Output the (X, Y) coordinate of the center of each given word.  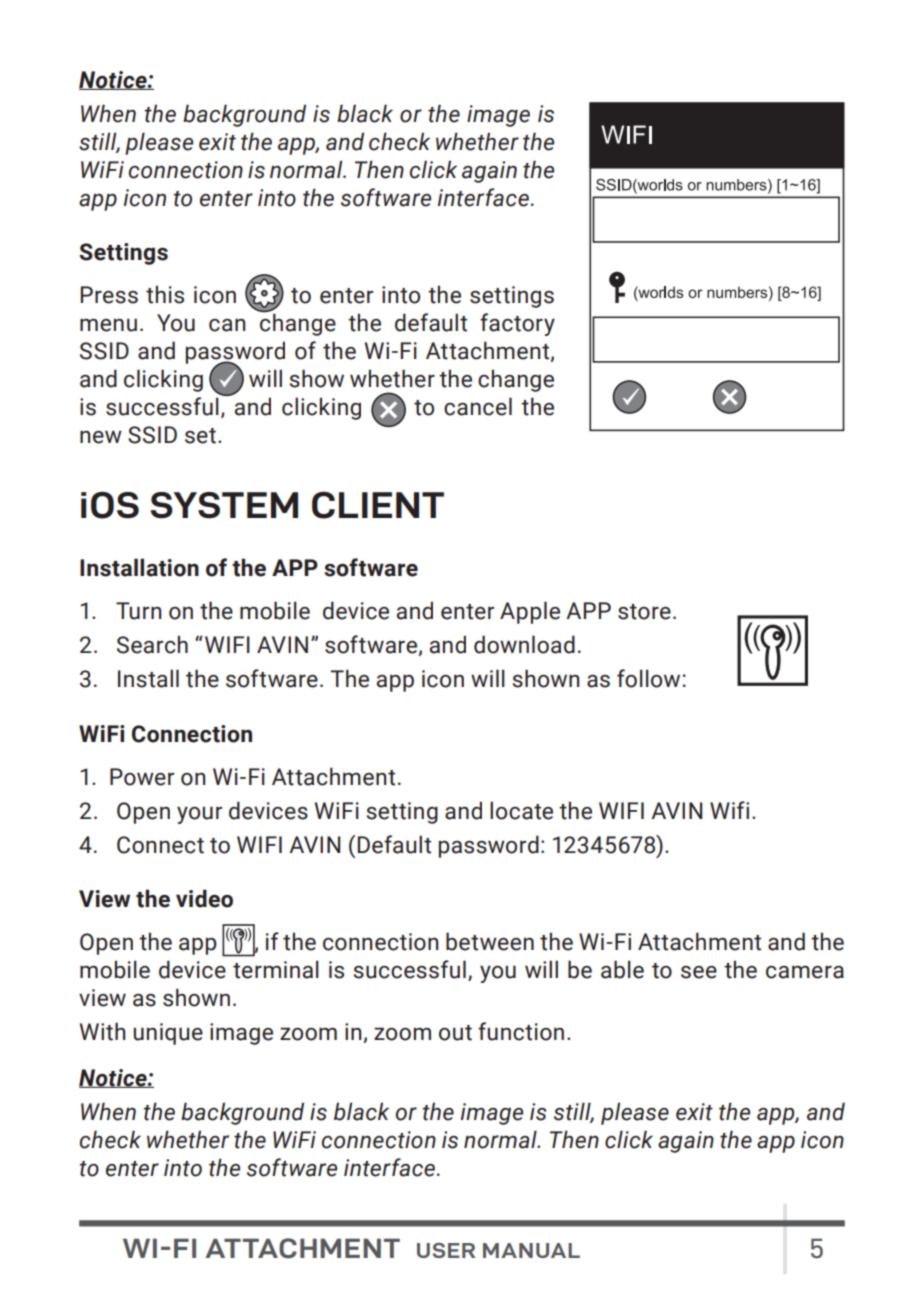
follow (648, 678)
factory (517, 324)
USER (446, 1250)
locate (521, 810)
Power (142, 777)
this (165, 294)
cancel (478, 406)
